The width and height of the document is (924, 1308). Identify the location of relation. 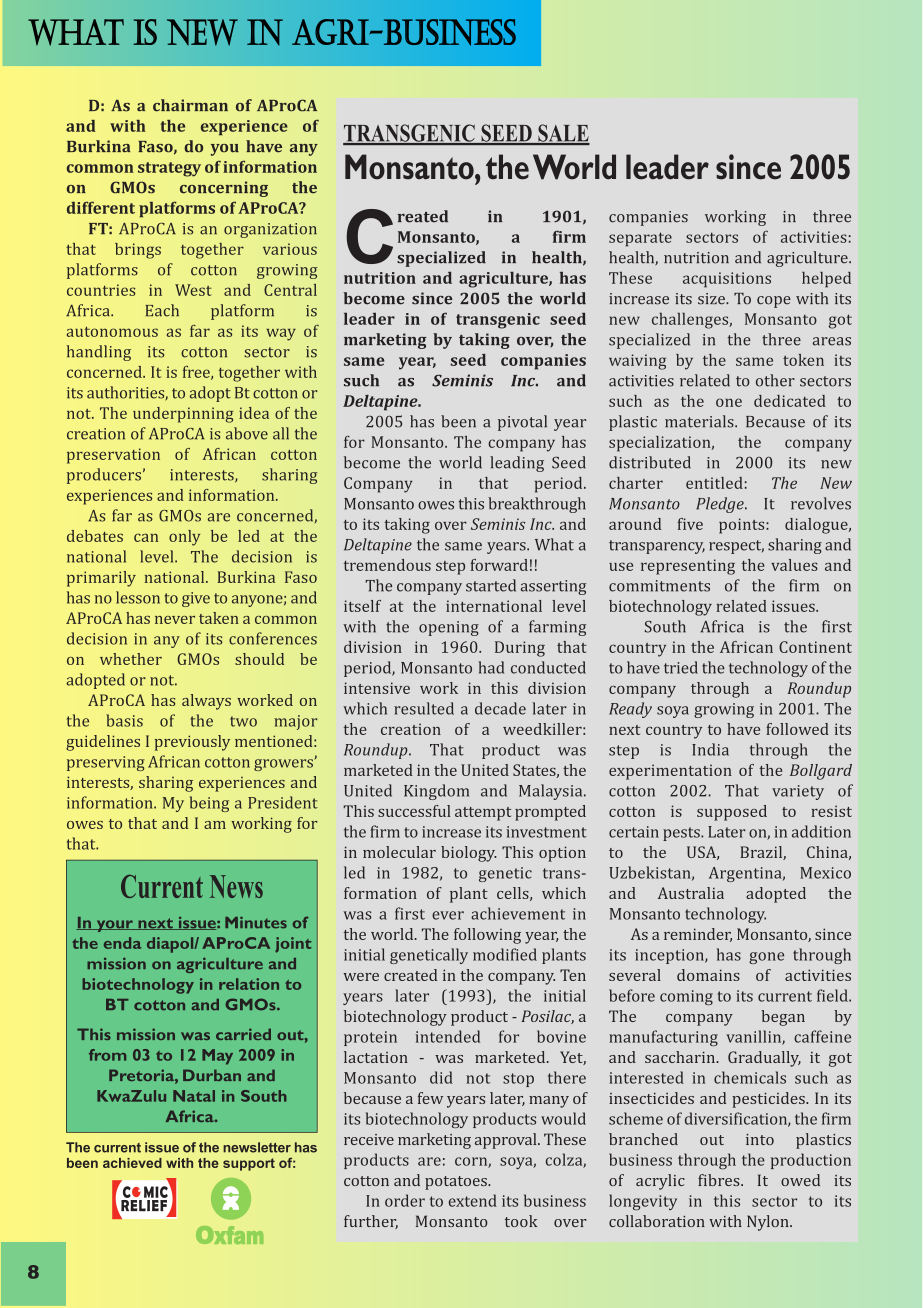
(249, 984).
